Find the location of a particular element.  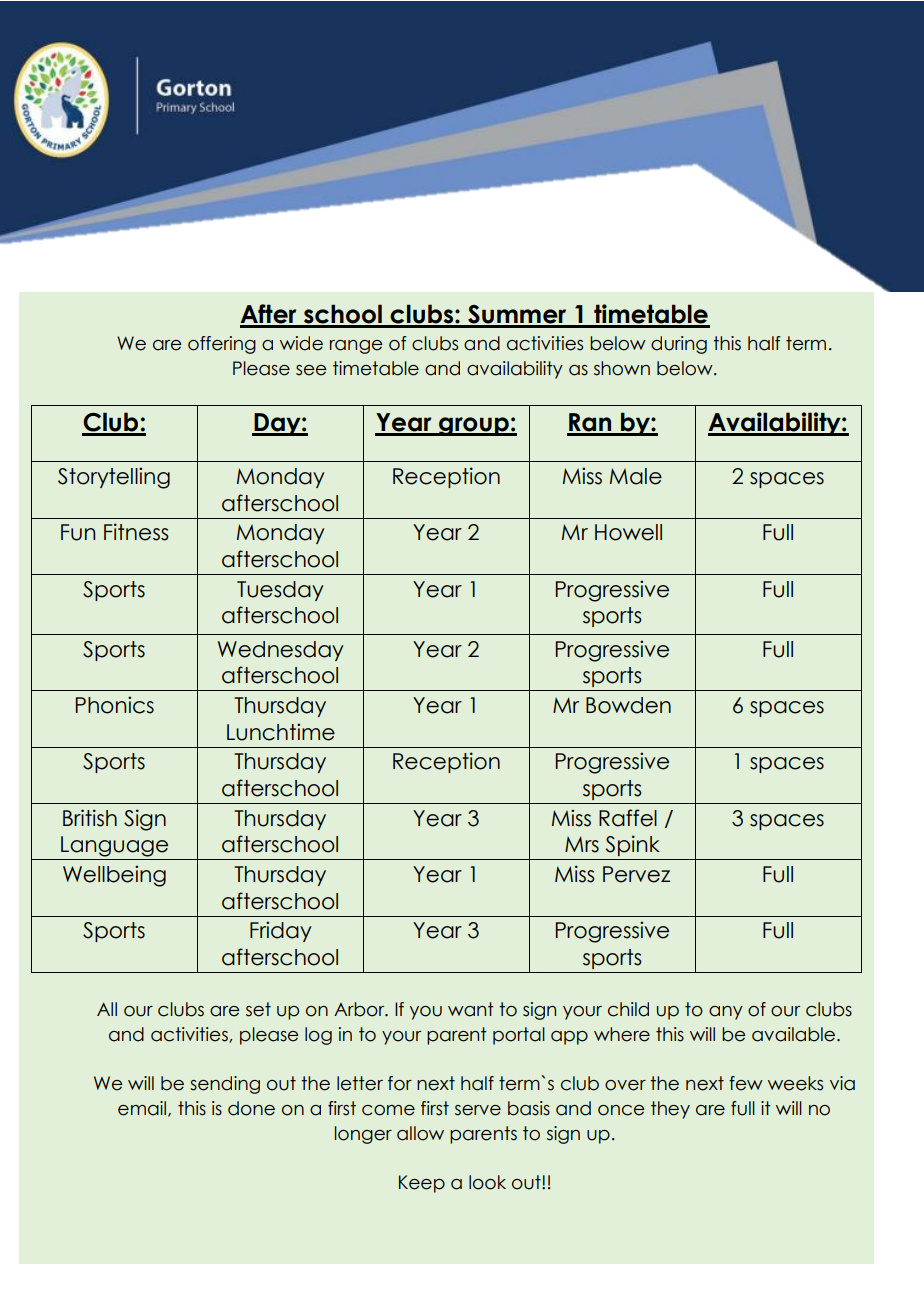

look is located at coordinates (487, 1182).
